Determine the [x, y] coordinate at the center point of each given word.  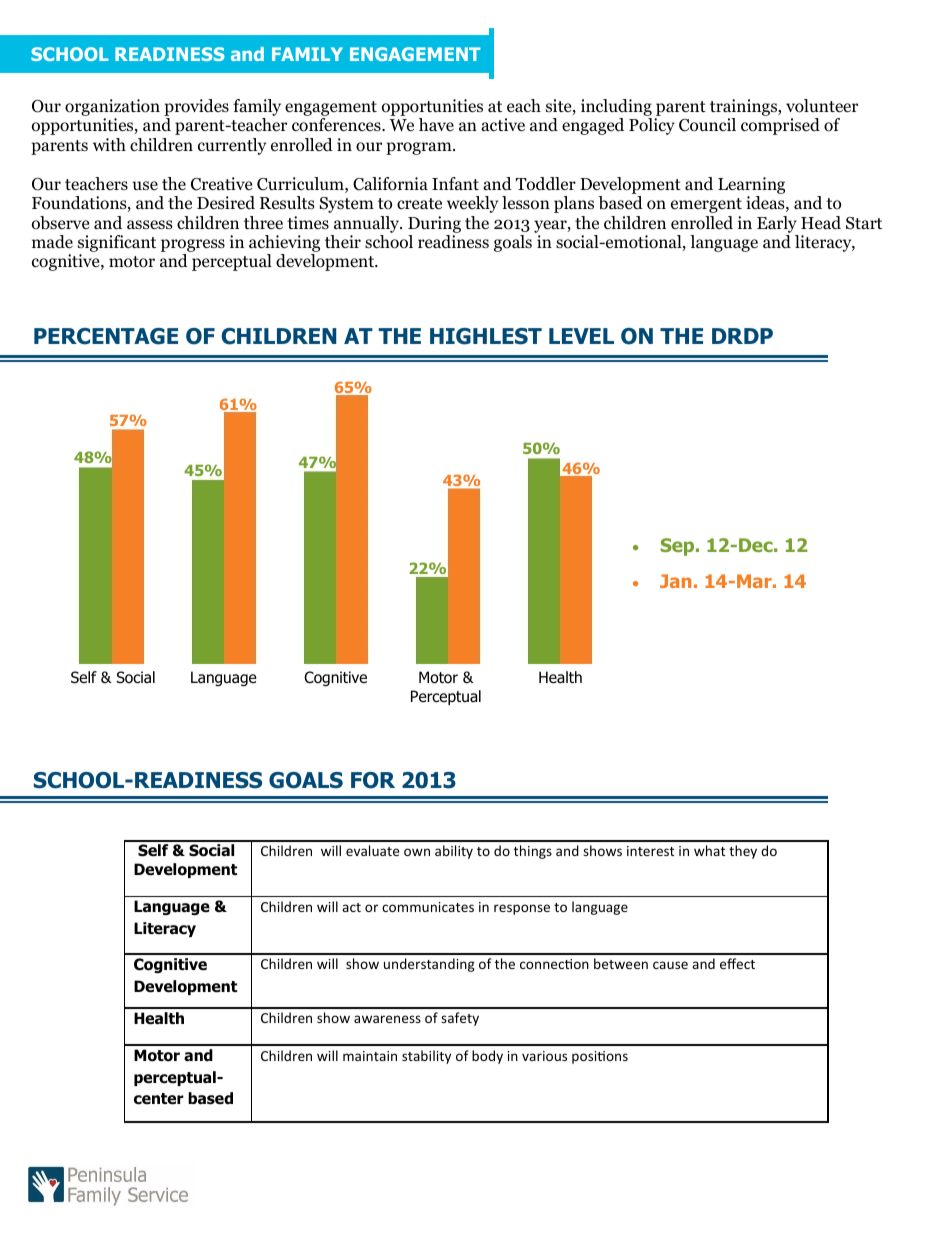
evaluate [372, 850]
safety [460, 1019]
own [417, 852]
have [436, 124]
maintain [370, 1056]
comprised [780, 126]
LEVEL [581, 336]
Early [777, 224]
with [109, 144]
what [709, 850]
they [743, 852]
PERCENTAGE [106, 336]
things [533, 852]
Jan [675, 581]
